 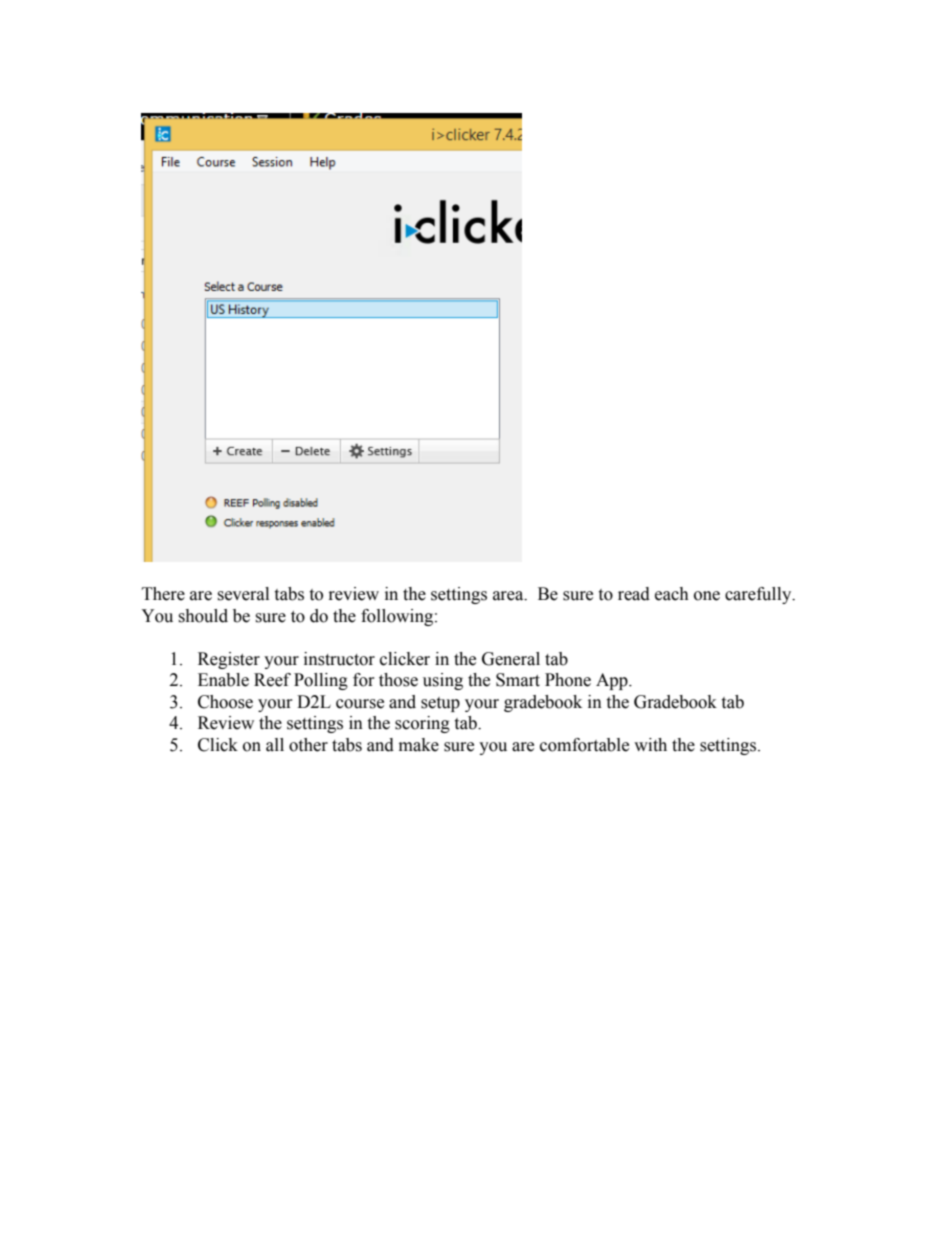 I want to click on Register, so click(x=229, y=660).
